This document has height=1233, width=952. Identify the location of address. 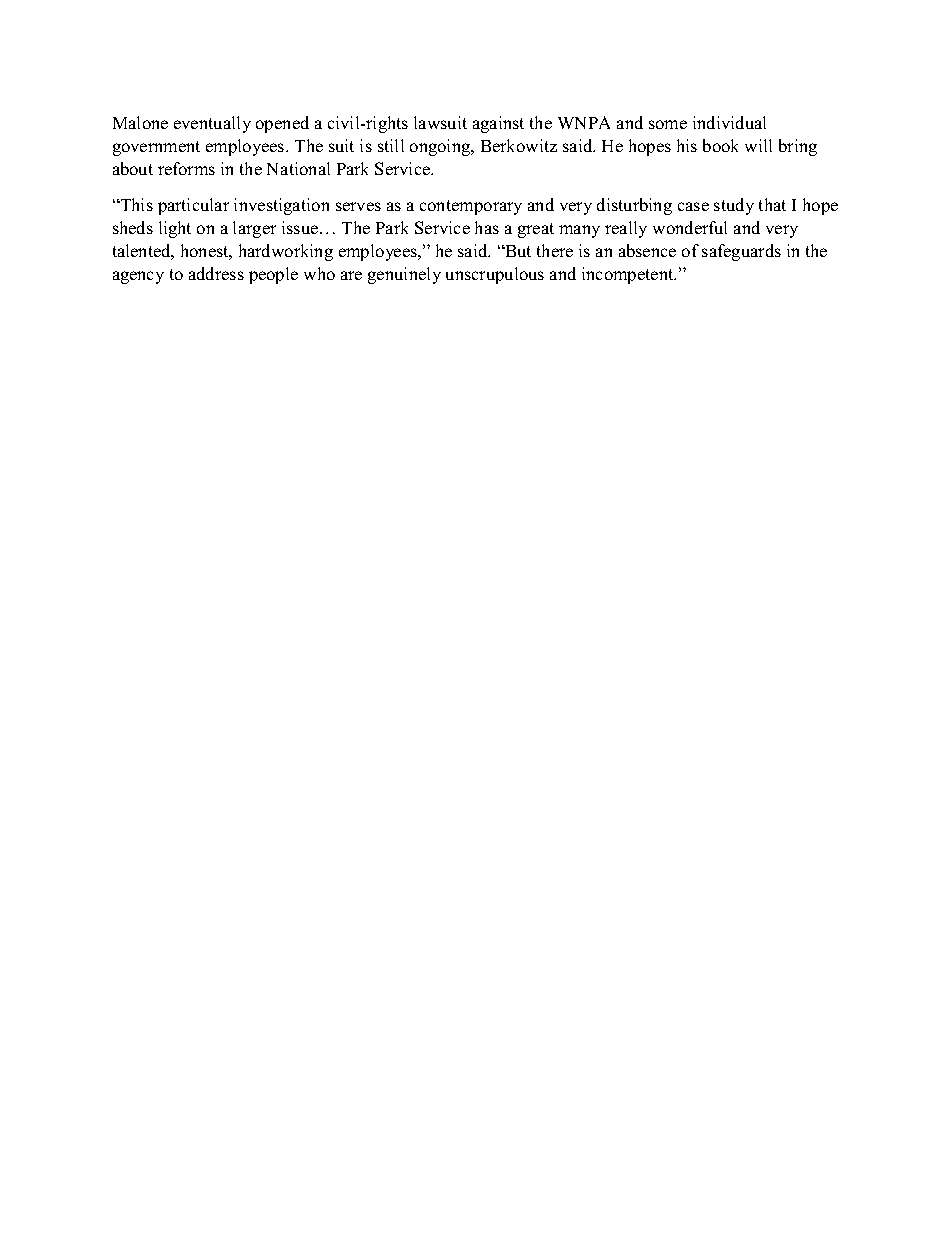
(216, 273).
